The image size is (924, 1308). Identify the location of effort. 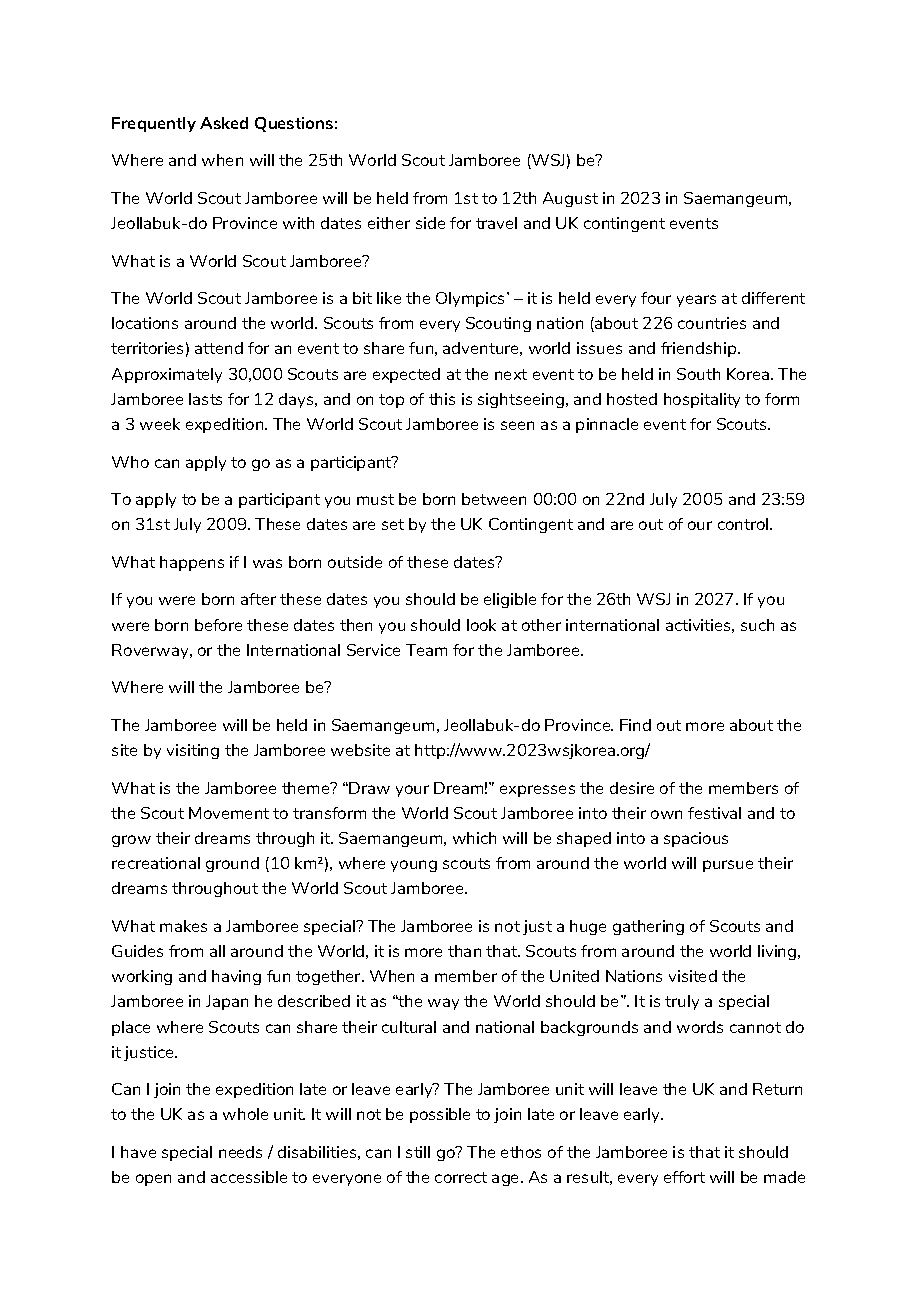
(684, 1177).
